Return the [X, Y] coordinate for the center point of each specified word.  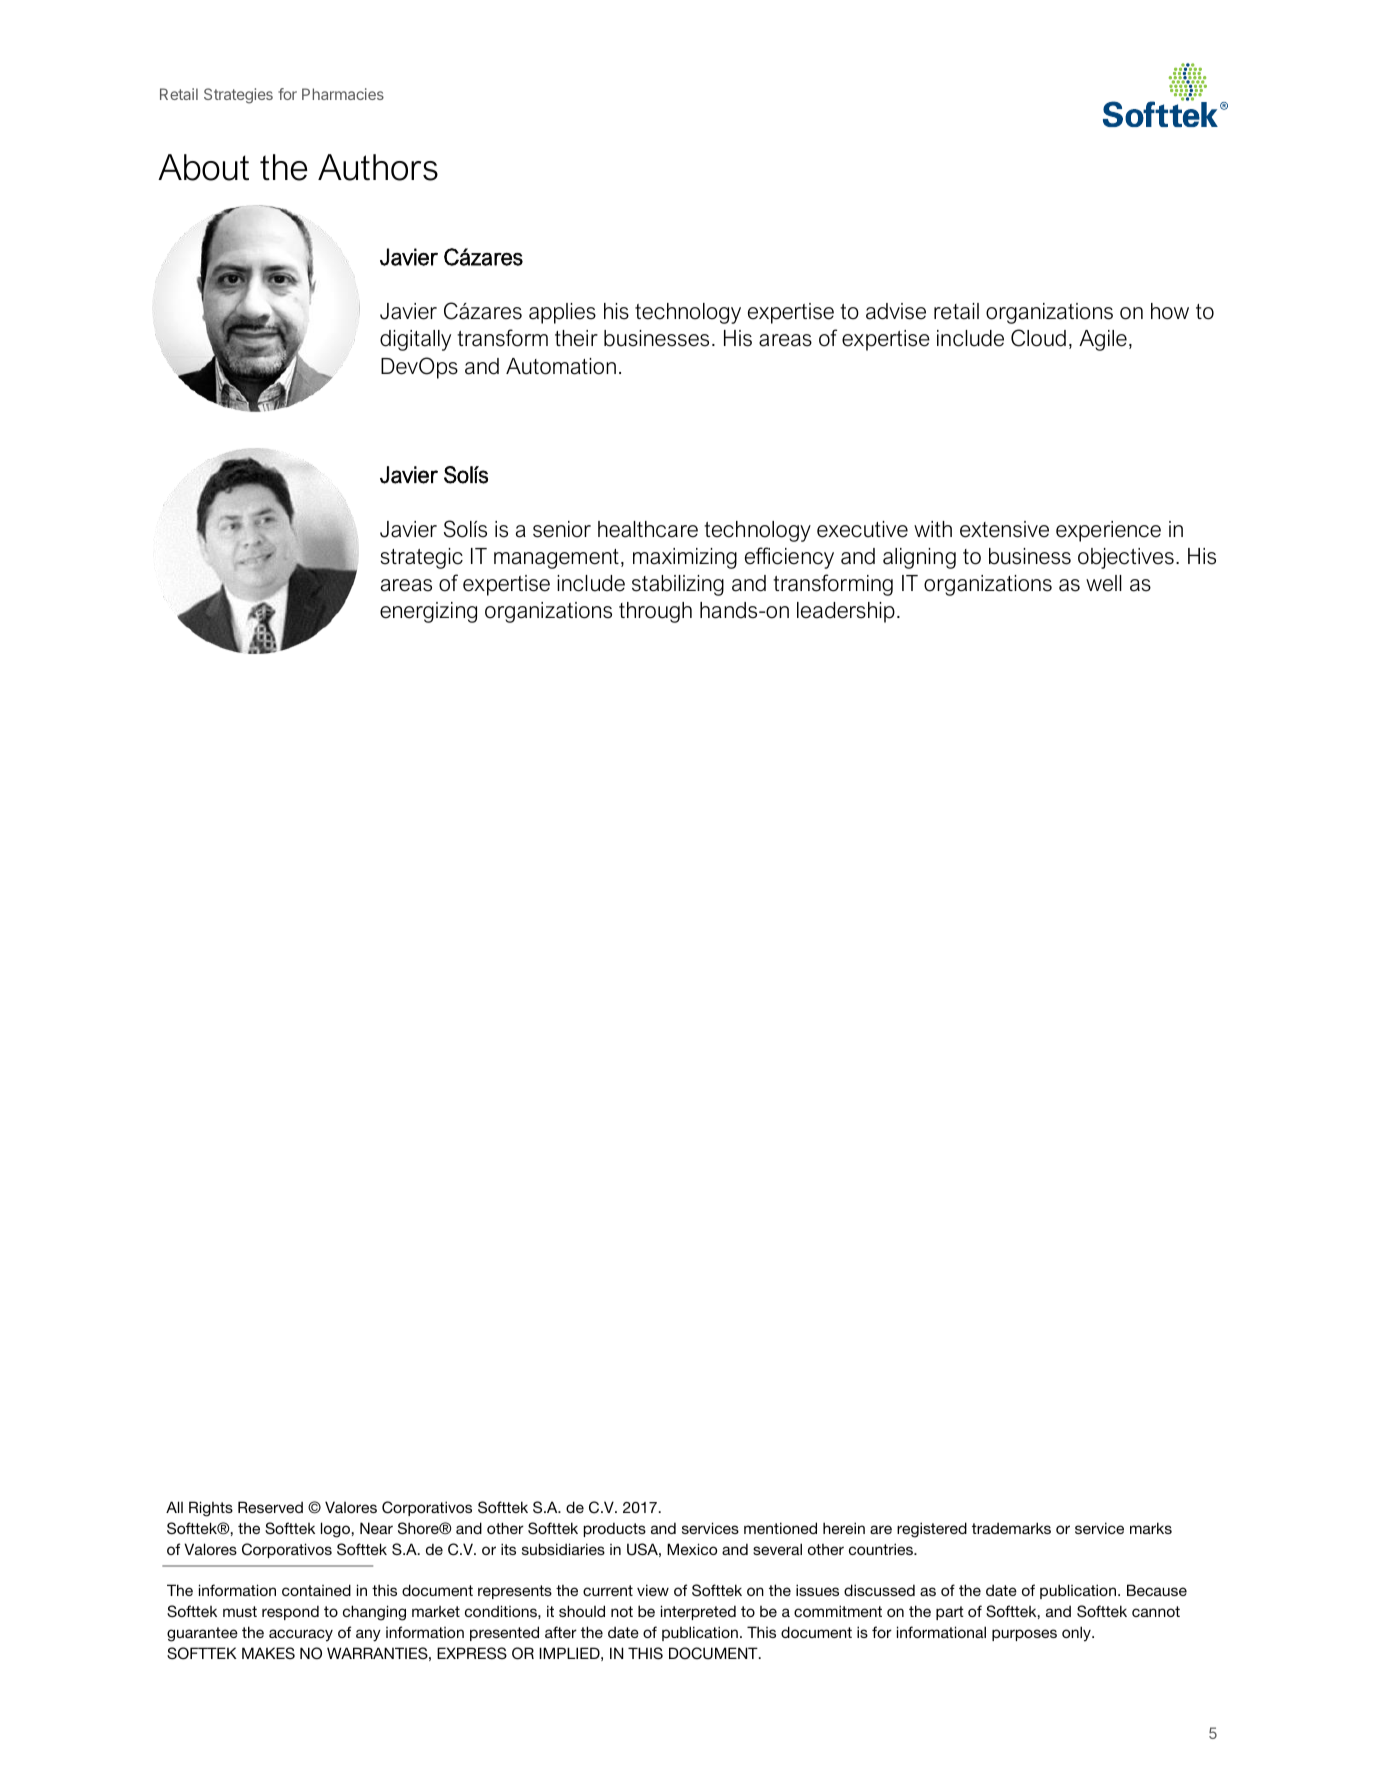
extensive [1004, 529]
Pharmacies [343, 94]
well [1104, 583]
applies [562, 313]
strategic [421, 558]
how [1170, 311]
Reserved [270, 1507]
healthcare [648, 529]
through [655, 612]
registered [932, 1530]
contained [316, 1590]
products [615, 1529]
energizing [428, 612]
